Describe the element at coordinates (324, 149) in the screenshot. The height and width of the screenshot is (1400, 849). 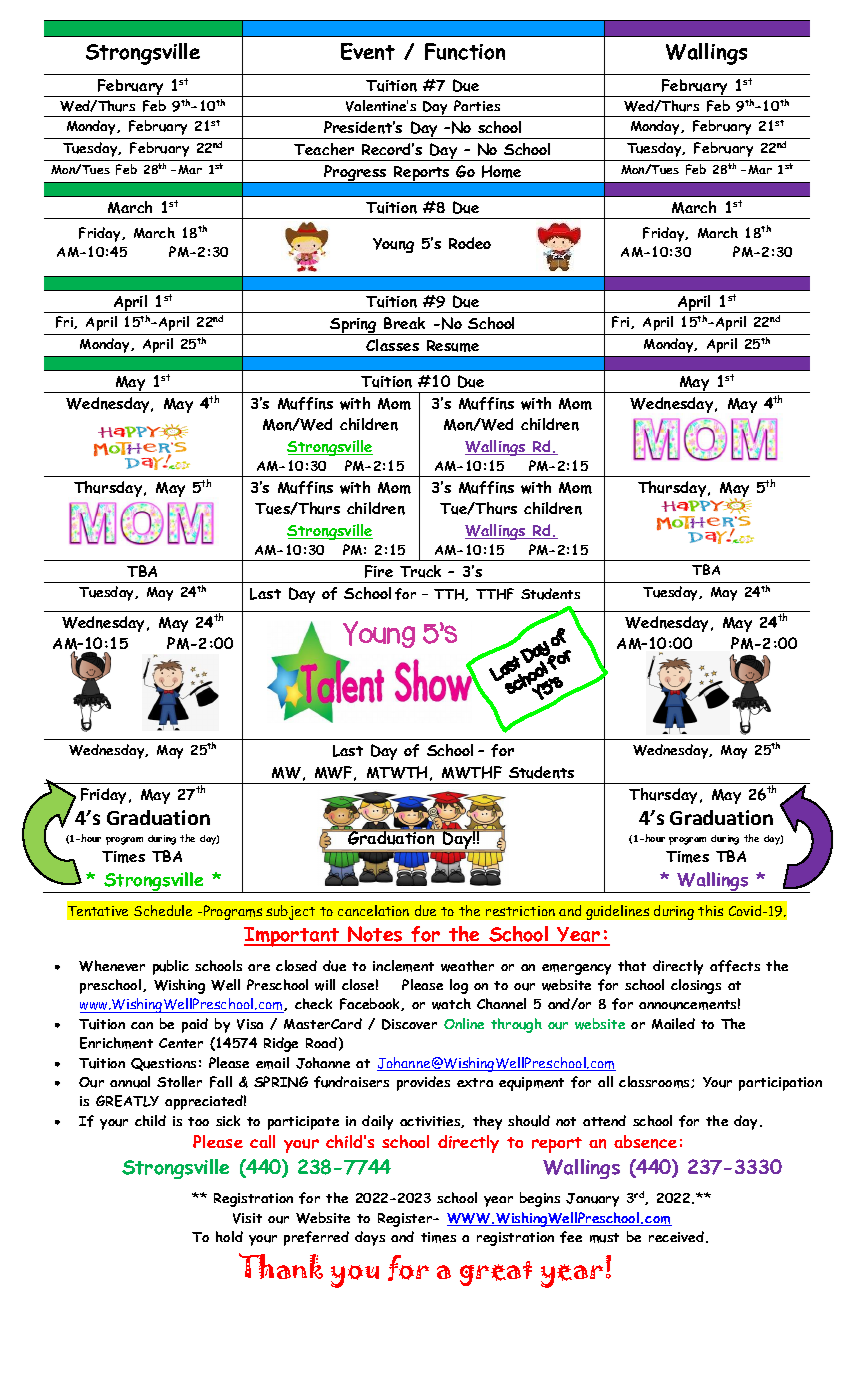
I see `Teacher` at that location.
